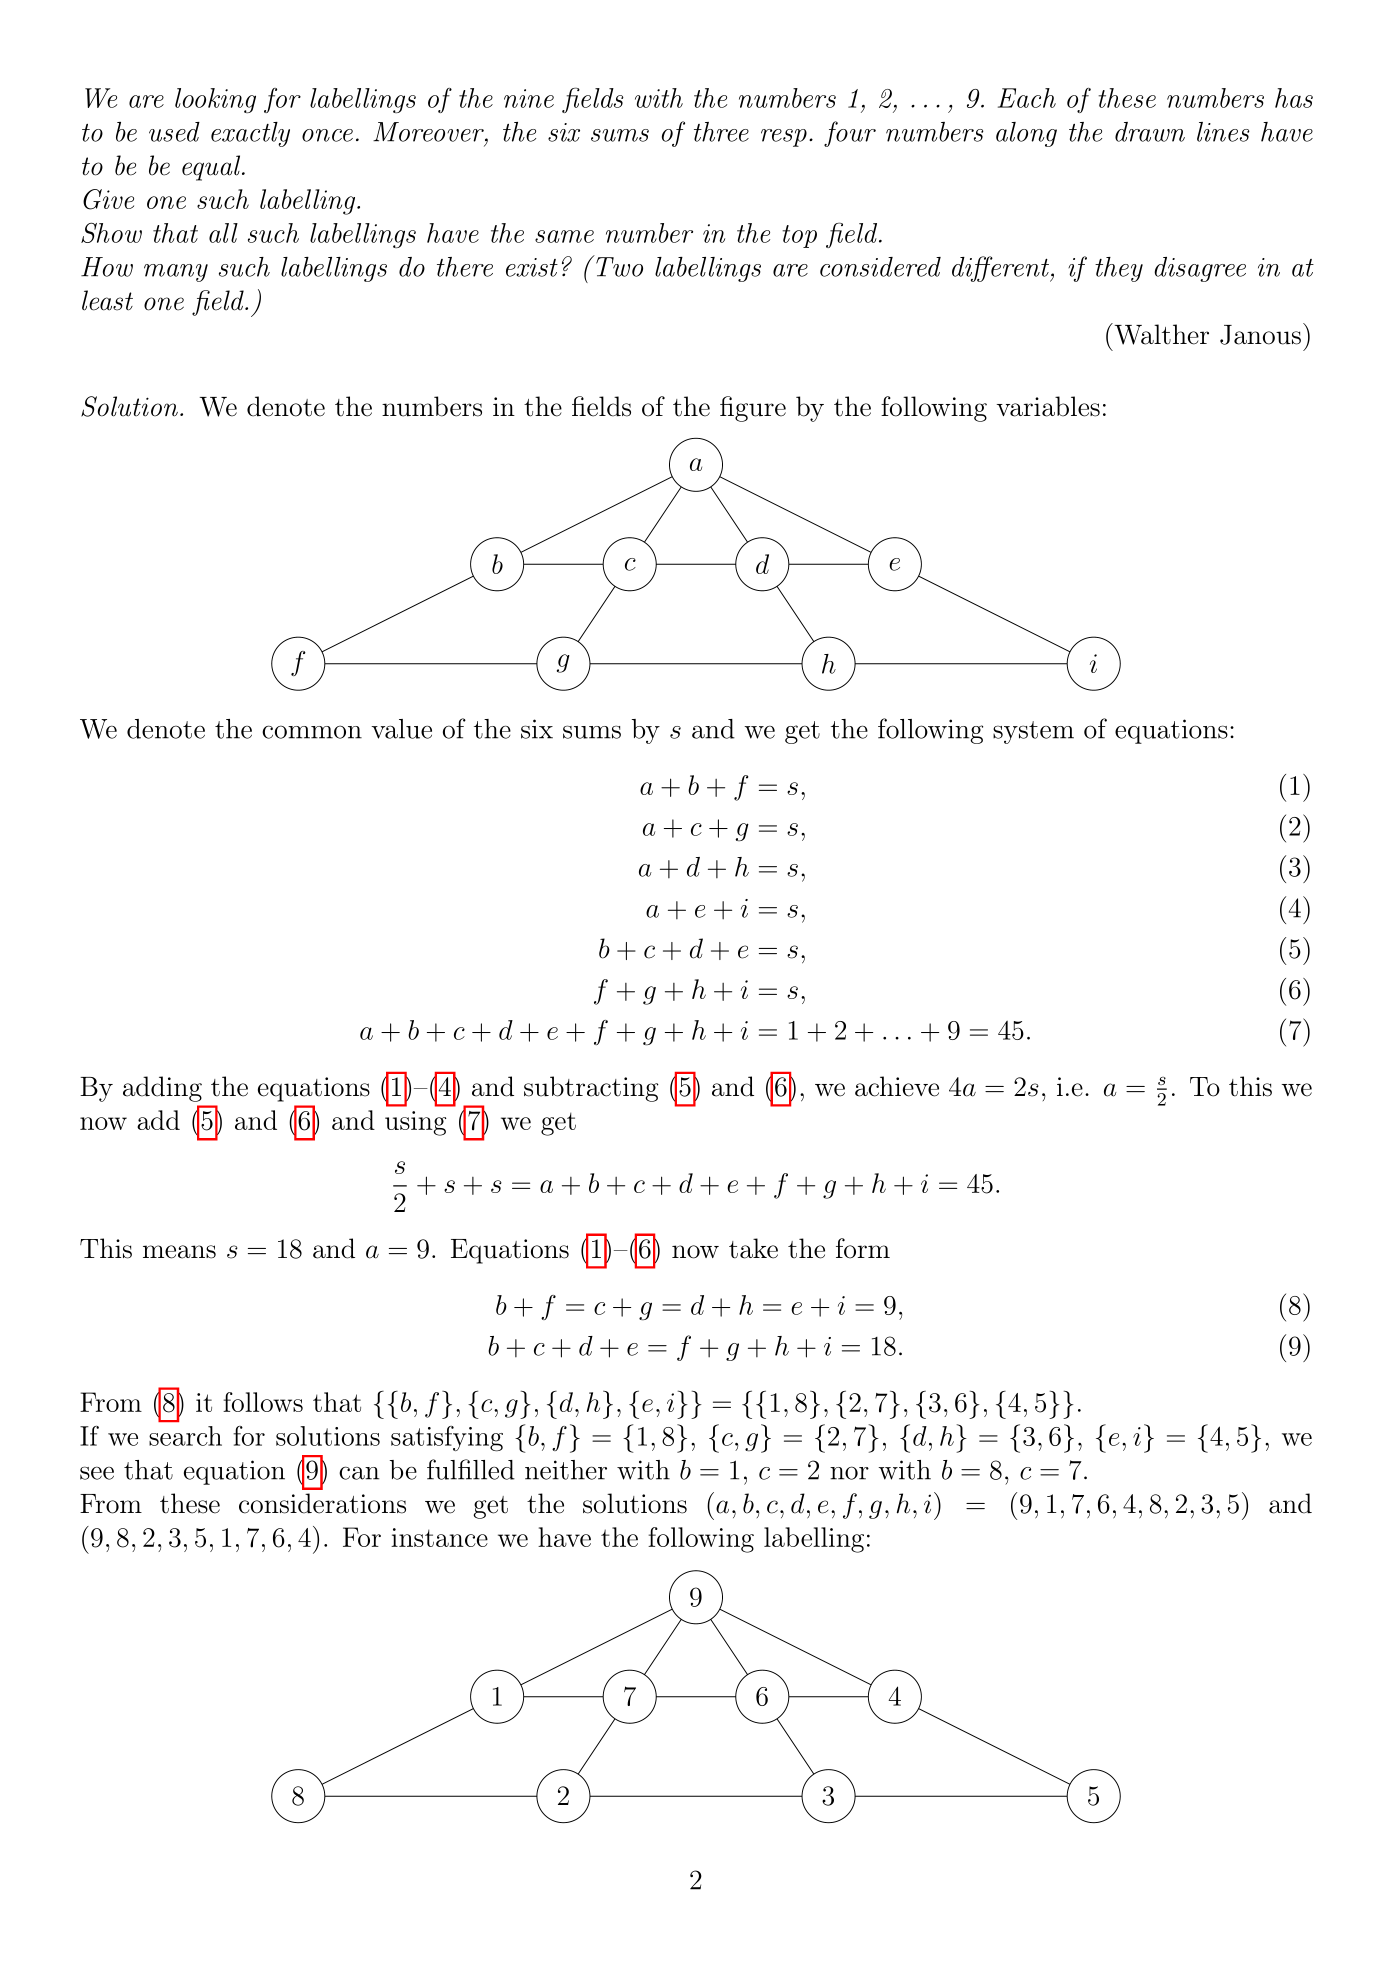  I want to click on exactly, so click(250, 134).
